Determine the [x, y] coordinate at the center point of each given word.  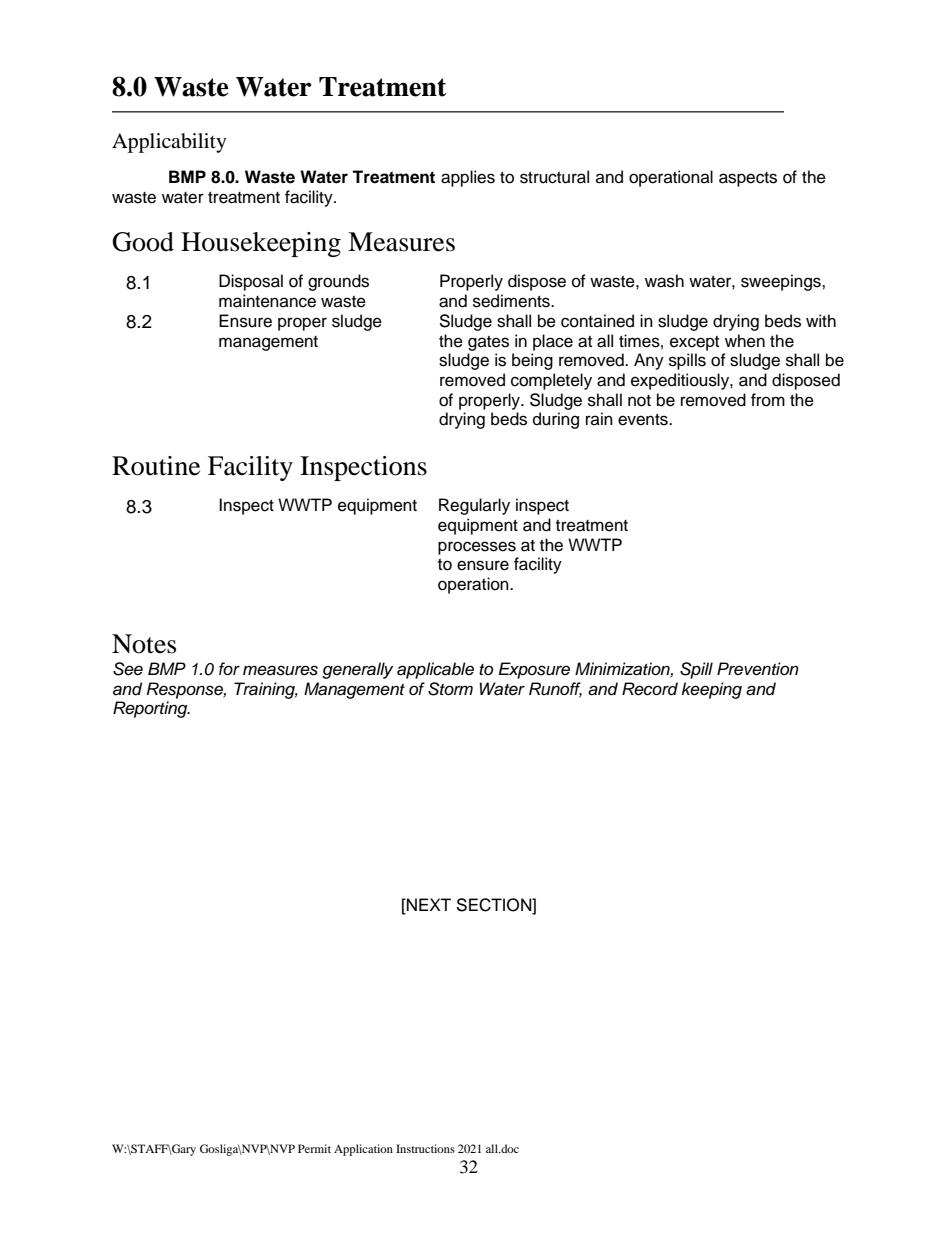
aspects [748, 179]
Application [363, 1150]
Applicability [169, 143]
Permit [314, 1148]
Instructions [425, 1148]
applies [468, 178]
